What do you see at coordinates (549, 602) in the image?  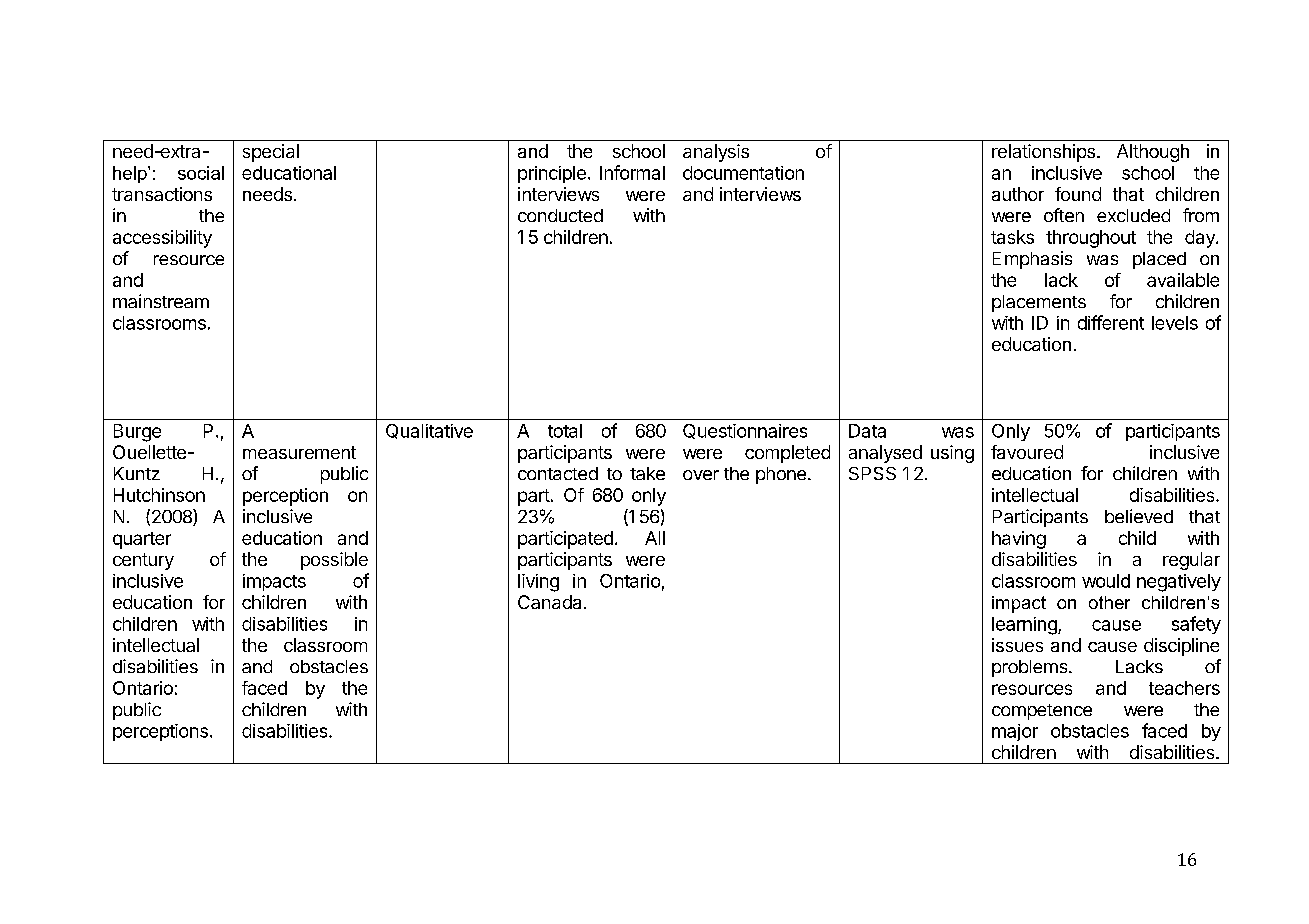 I see `Canada` at bounding box center [549, 602].
